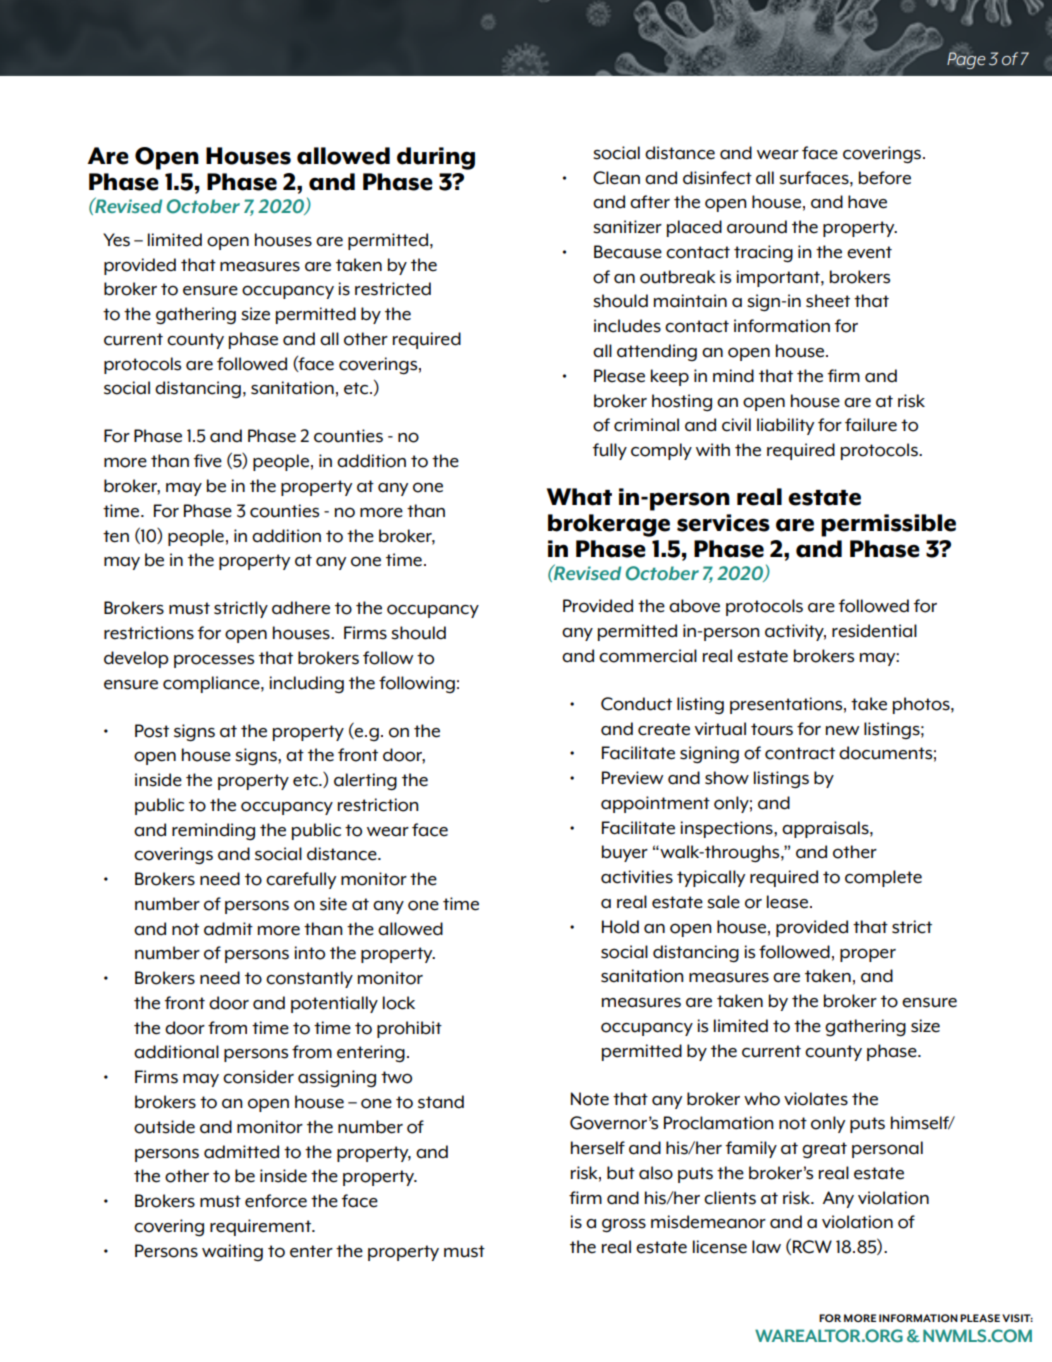 The width and height of the screenshot is (1052, 1362). What do you see at coordinates (871, 425) in the screenshot?
I see `failure` at bounding box center [871, 425].
